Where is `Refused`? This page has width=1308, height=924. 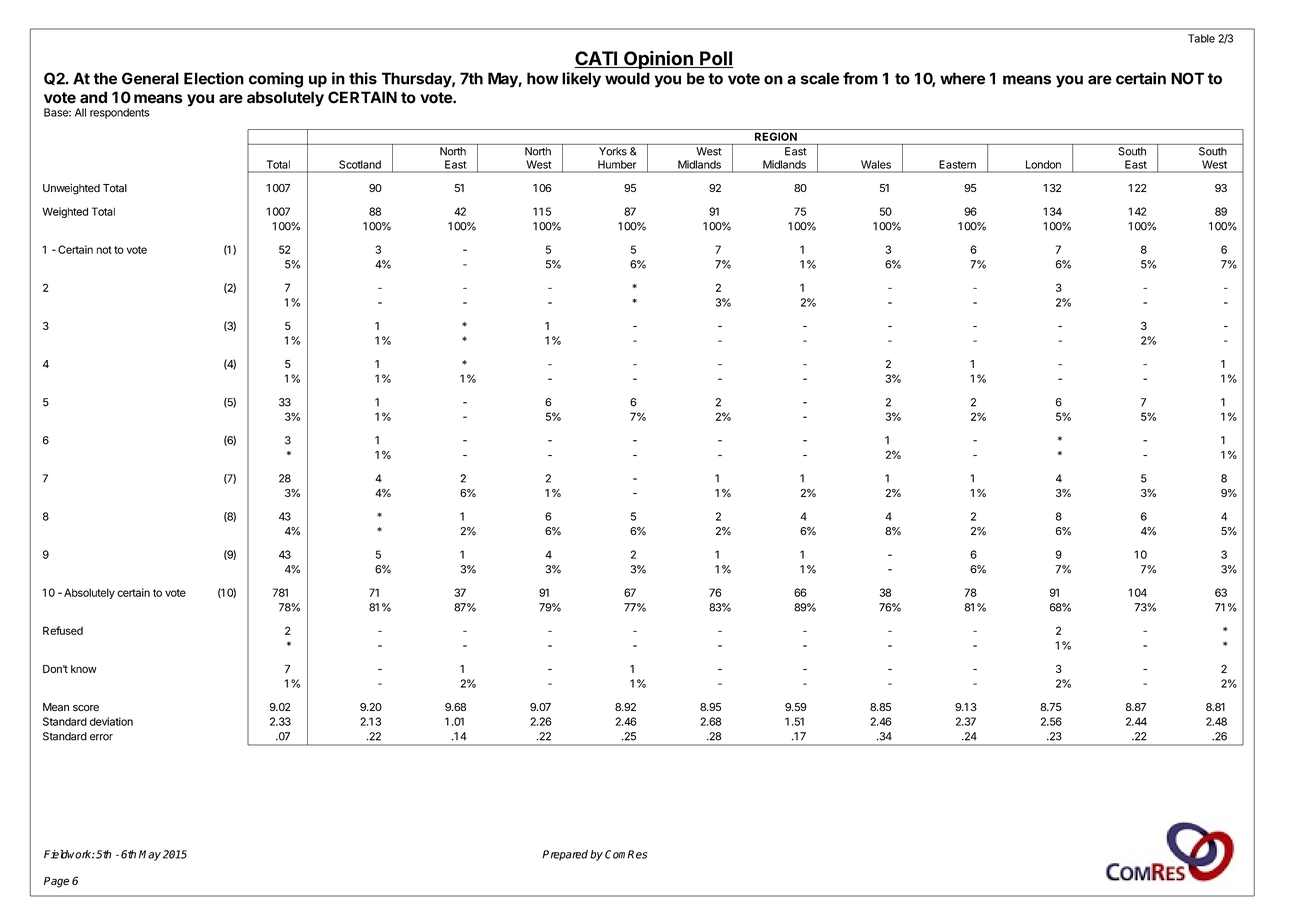
Refused is located at coordinates (63, 630).
